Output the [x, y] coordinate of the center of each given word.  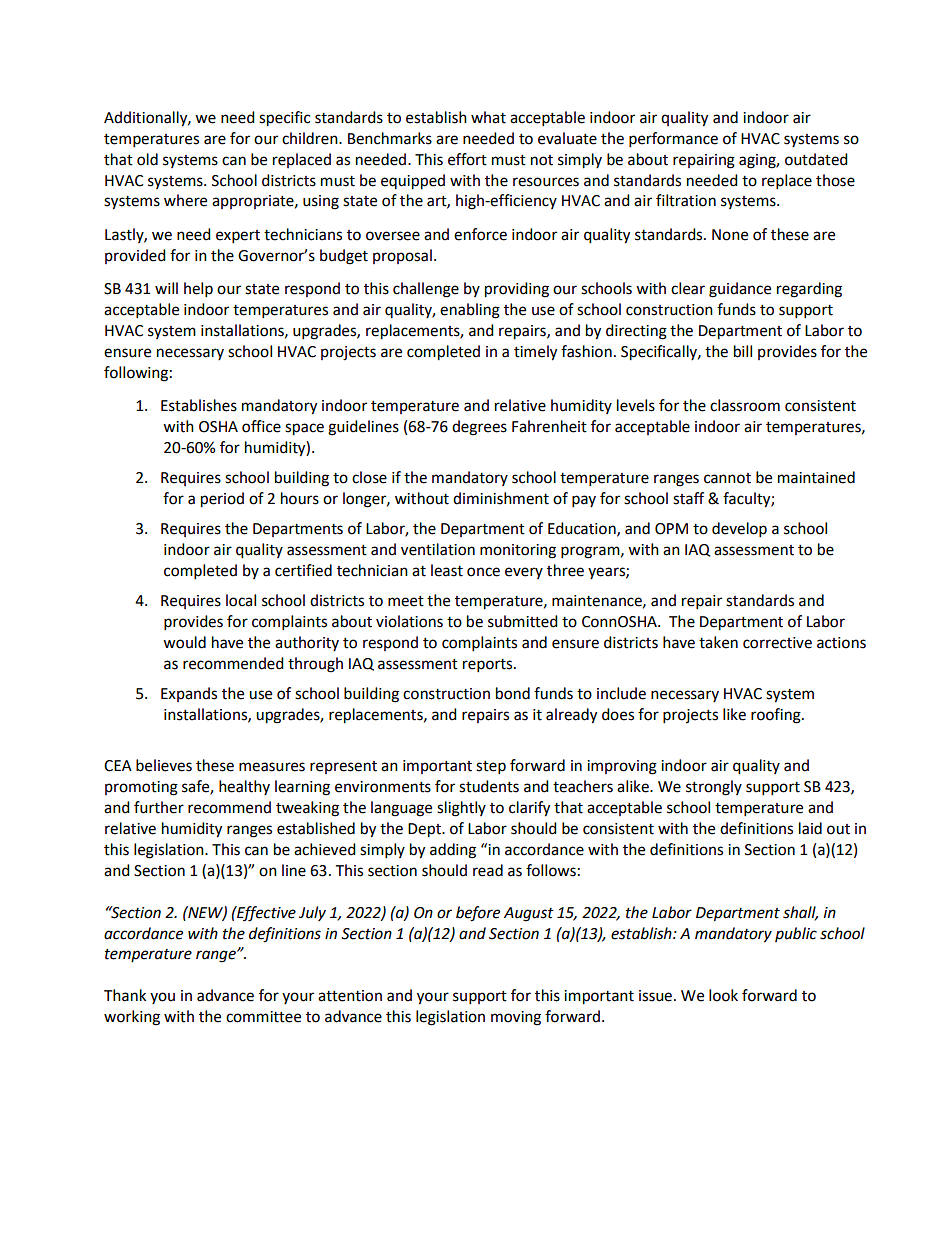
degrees [479, 428]
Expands [189, 694]
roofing [777, 716]
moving [516, 1018]
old [147, 159]
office [261, 426]
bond [513, 693]
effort [467, 159]
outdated [816, 159]
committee [263, 1017]
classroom [745, 405]
